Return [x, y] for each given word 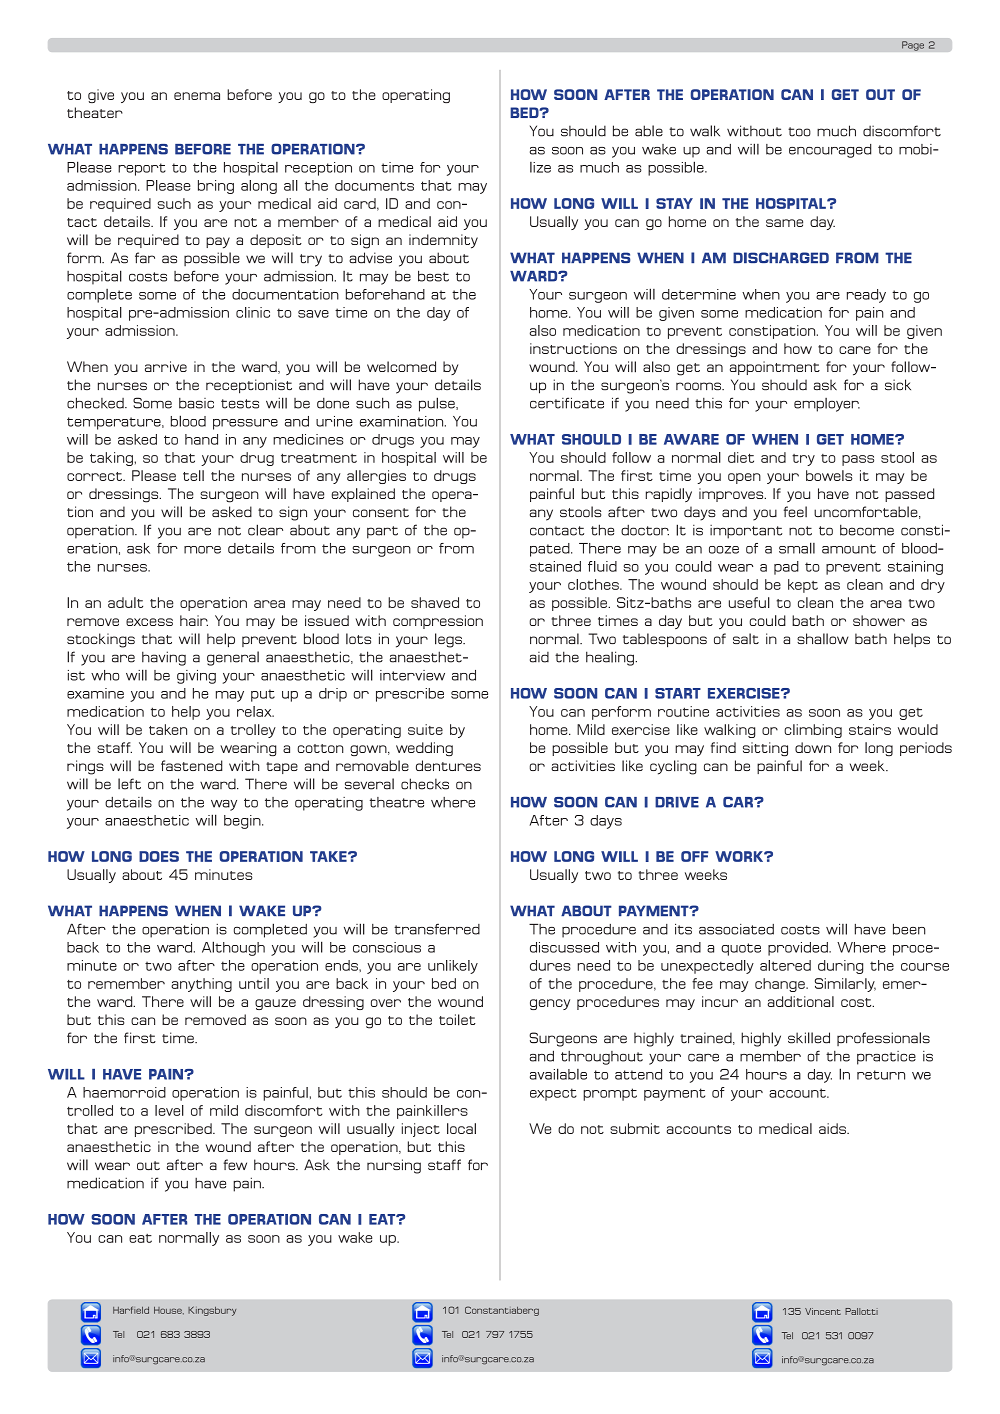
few [235, 1164]
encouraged [830, 151]
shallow [823, 638]
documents [374, 185]
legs [449, 640]
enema [197, 96]
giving [196, 677]
